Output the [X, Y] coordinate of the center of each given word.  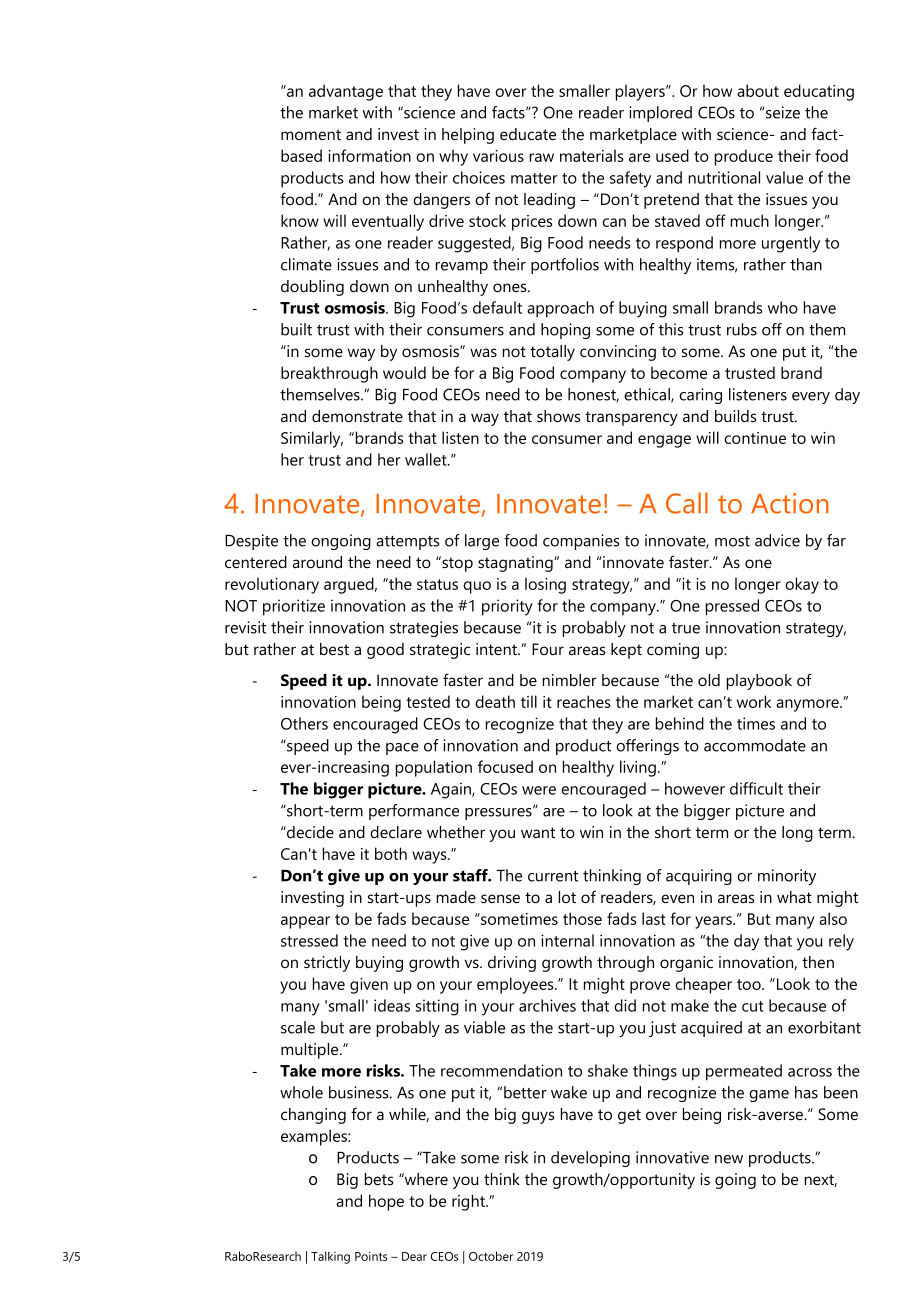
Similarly [312, 439]
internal [567, 940]
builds [735, 416]
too [750, 984]
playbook [759, 682]
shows [558, 416]
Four [548, 649]
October [491, 1256]
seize [783, 112]
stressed [309, 940]
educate [528, 134]
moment [311, 134]
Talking [330, 1257]
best [334, 649]
